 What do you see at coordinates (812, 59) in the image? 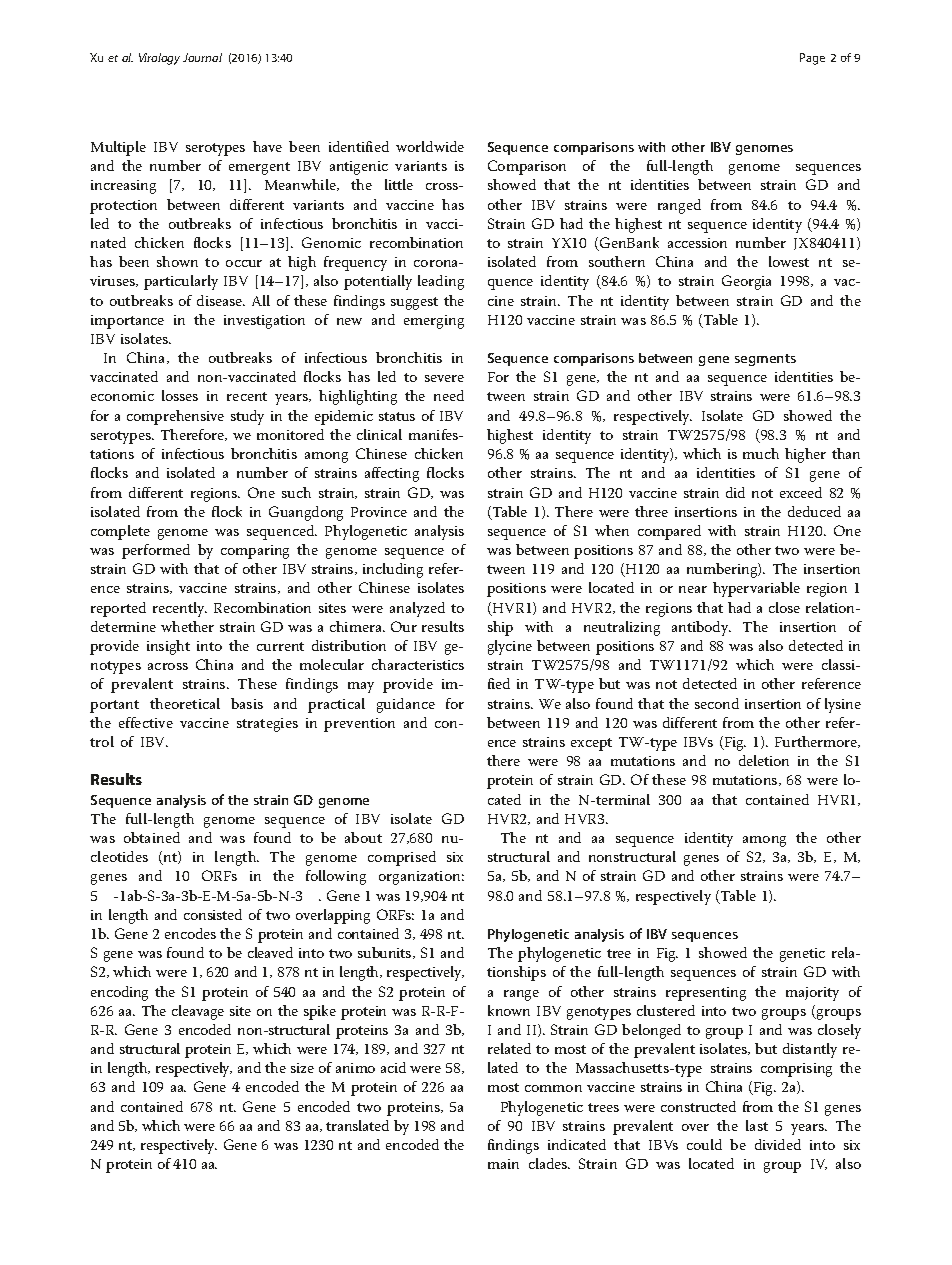
I see `Page` at bounding box center [812, 59].
